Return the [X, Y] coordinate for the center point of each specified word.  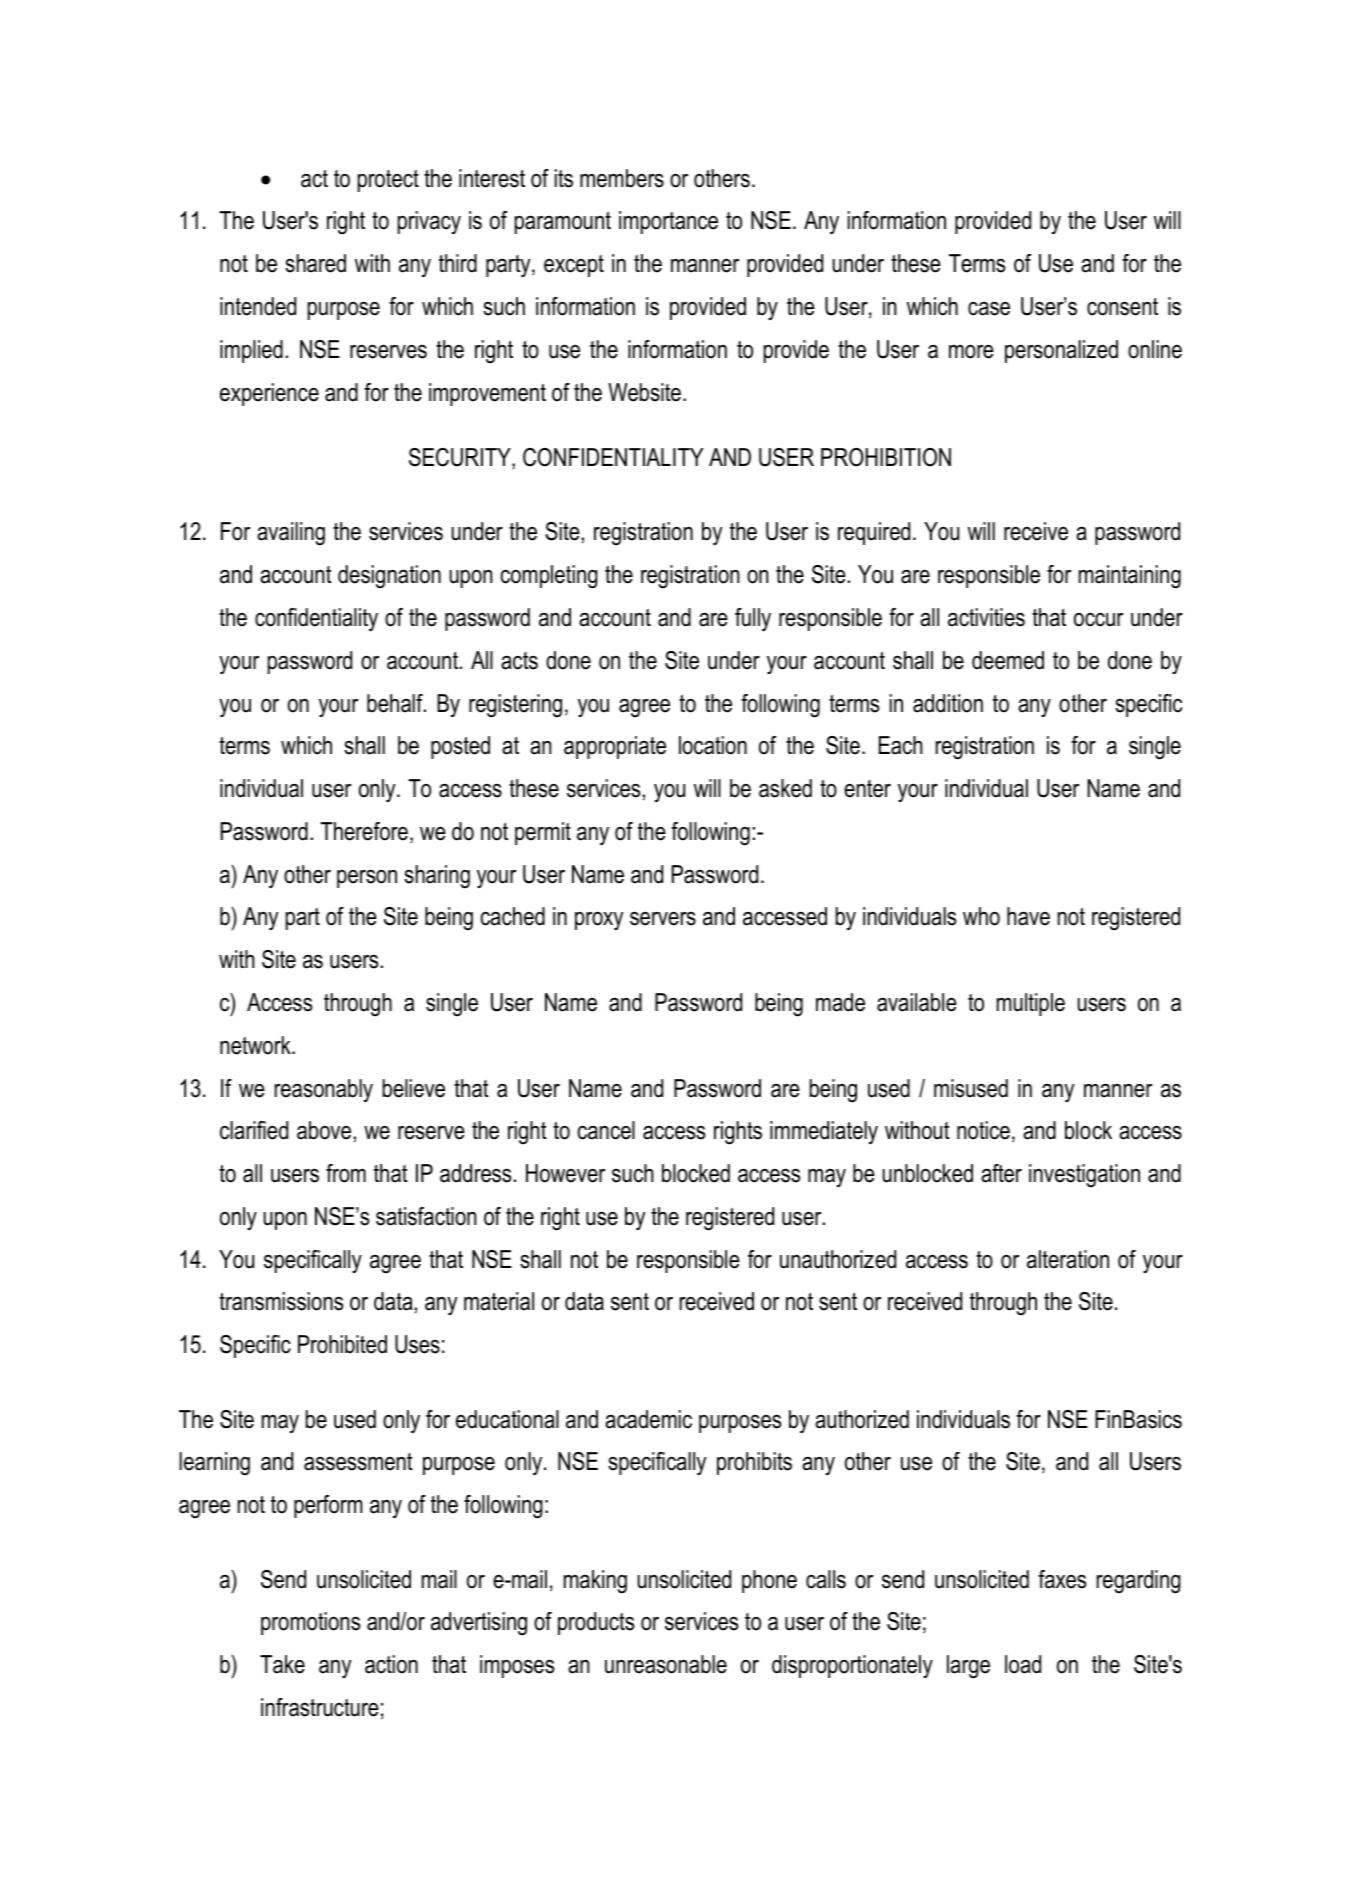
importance [668, 222]
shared [315, 263]
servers [663, 918]
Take [282, 1664]
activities [986, 617]
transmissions [281, 1301]
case [989, 308]
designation [389, 577]
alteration [1068, 1259]
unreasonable [666, 1664]
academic [648, 1419]
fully [753, 620]
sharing [437, 877]
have [1028, 916]
